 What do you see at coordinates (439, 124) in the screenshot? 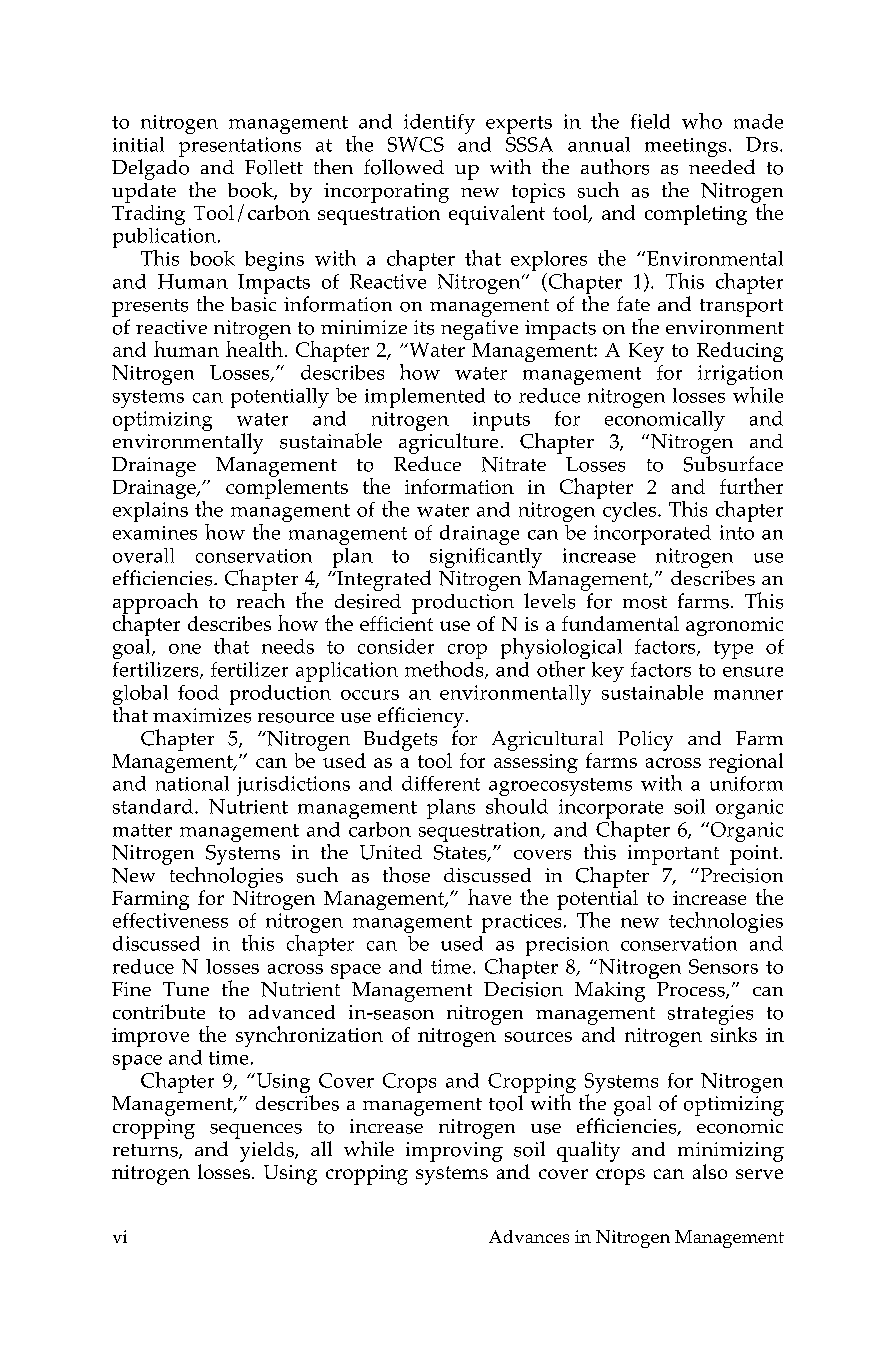
I see `identify` at bounding box center [439, 124].
